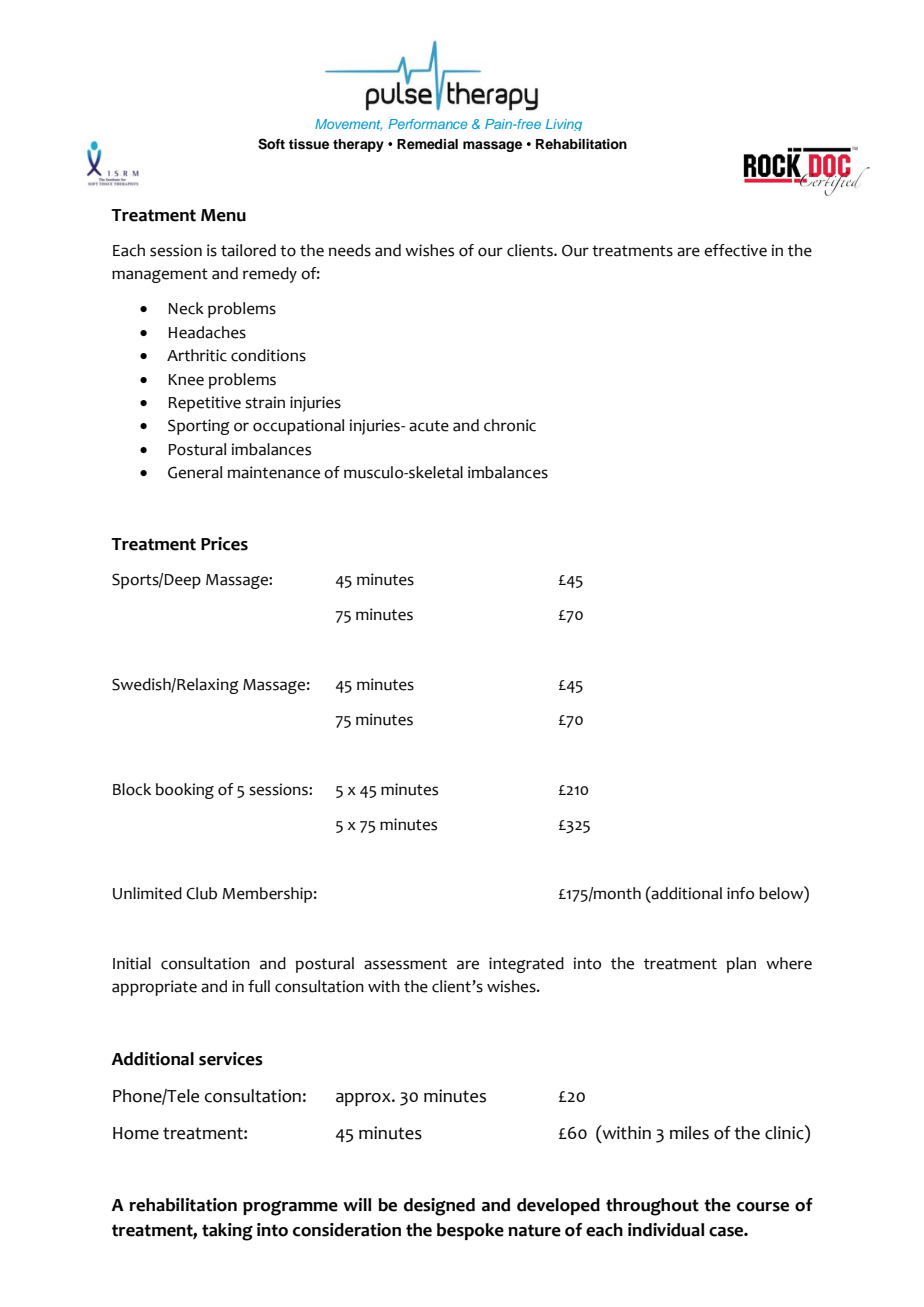  Describe the element at coordinates (271, 144) in the screenshot. I see `Soft` at that location.
